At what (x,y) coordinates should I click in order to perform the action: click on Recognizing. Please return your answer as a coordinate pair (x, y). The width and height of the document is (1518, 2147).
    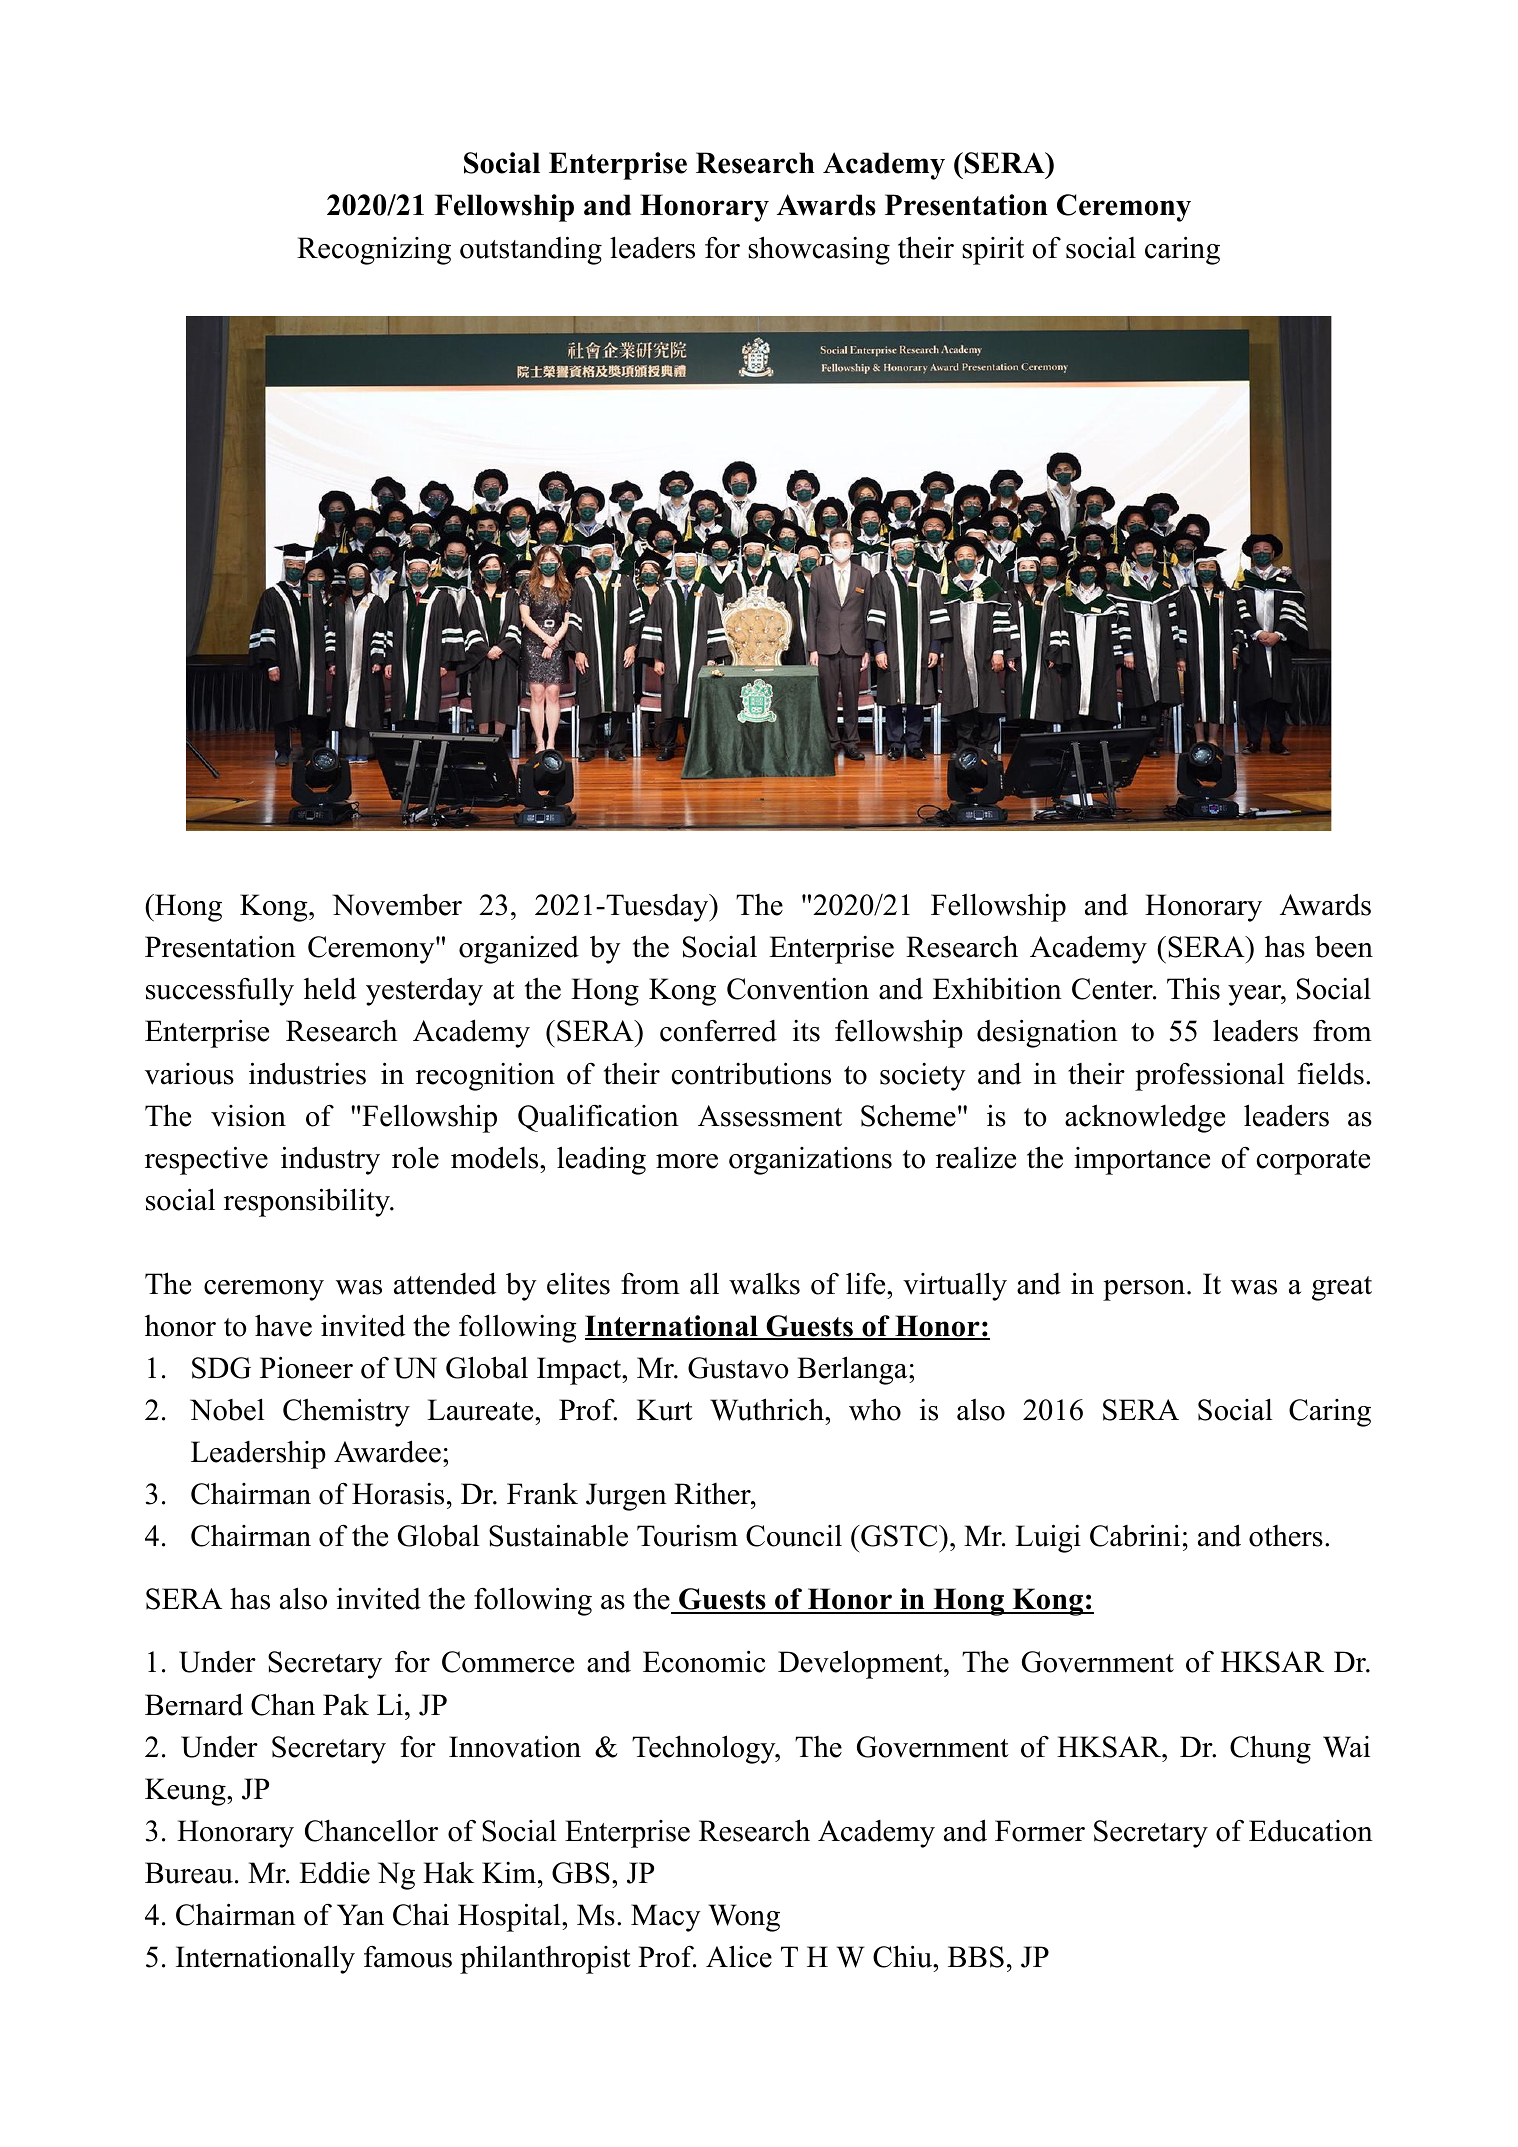
    Looking at the image, I should click on (374, 251).
